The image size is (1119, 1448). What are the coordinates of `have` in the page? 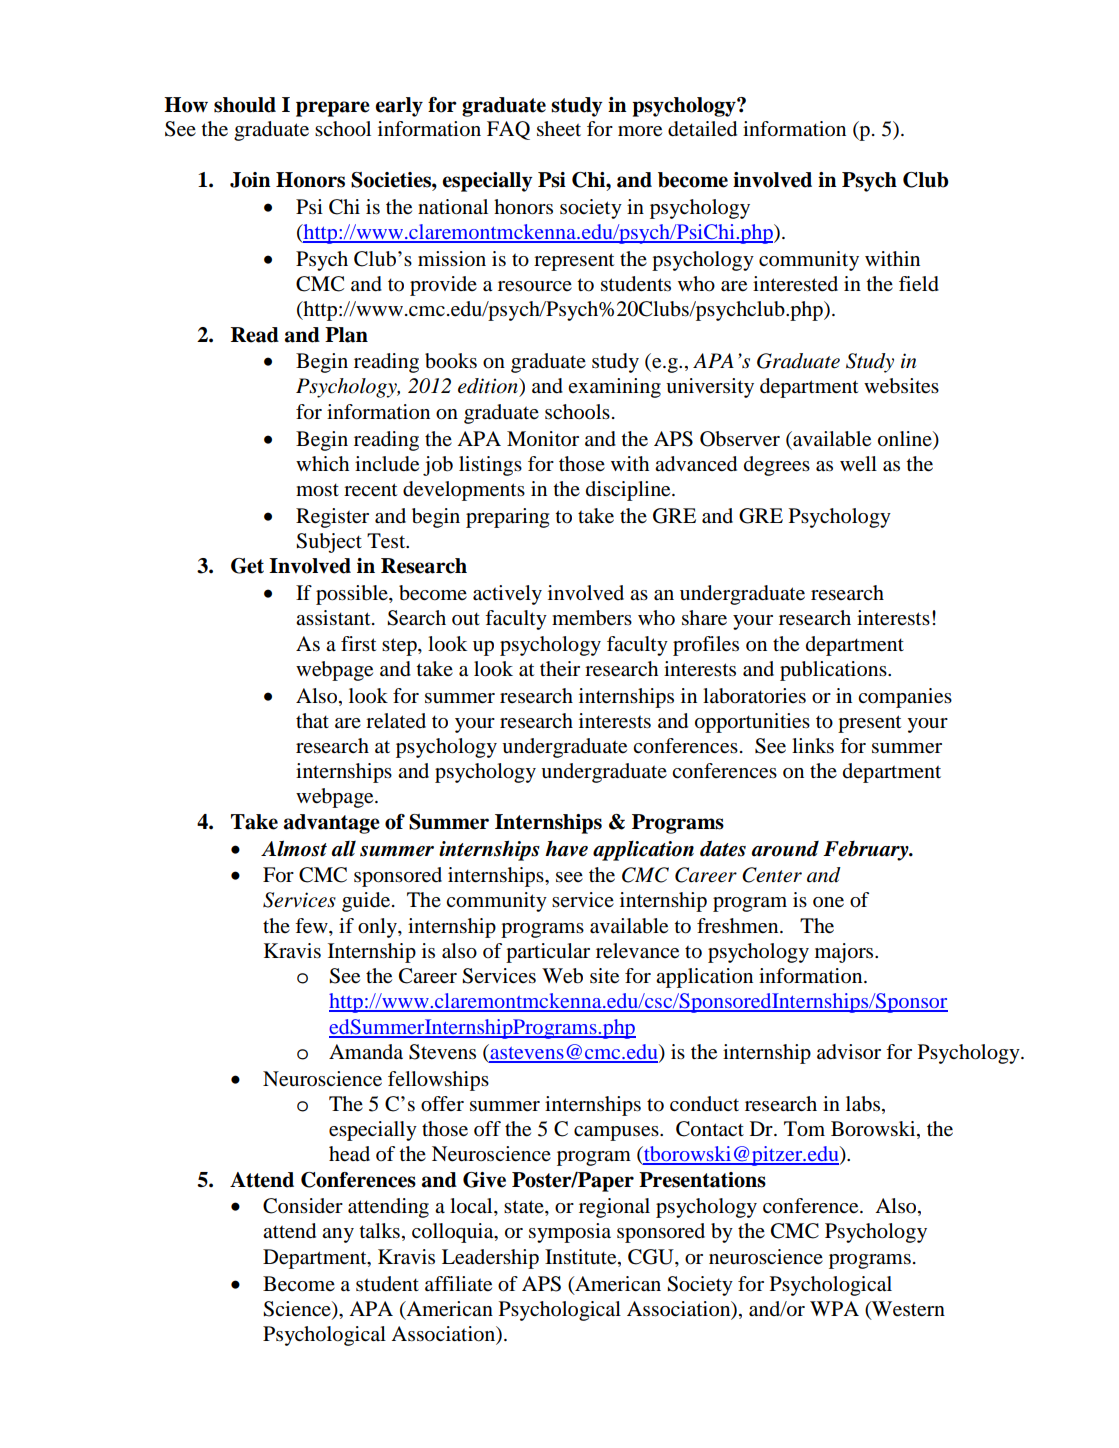 It's located at (566, 849).
